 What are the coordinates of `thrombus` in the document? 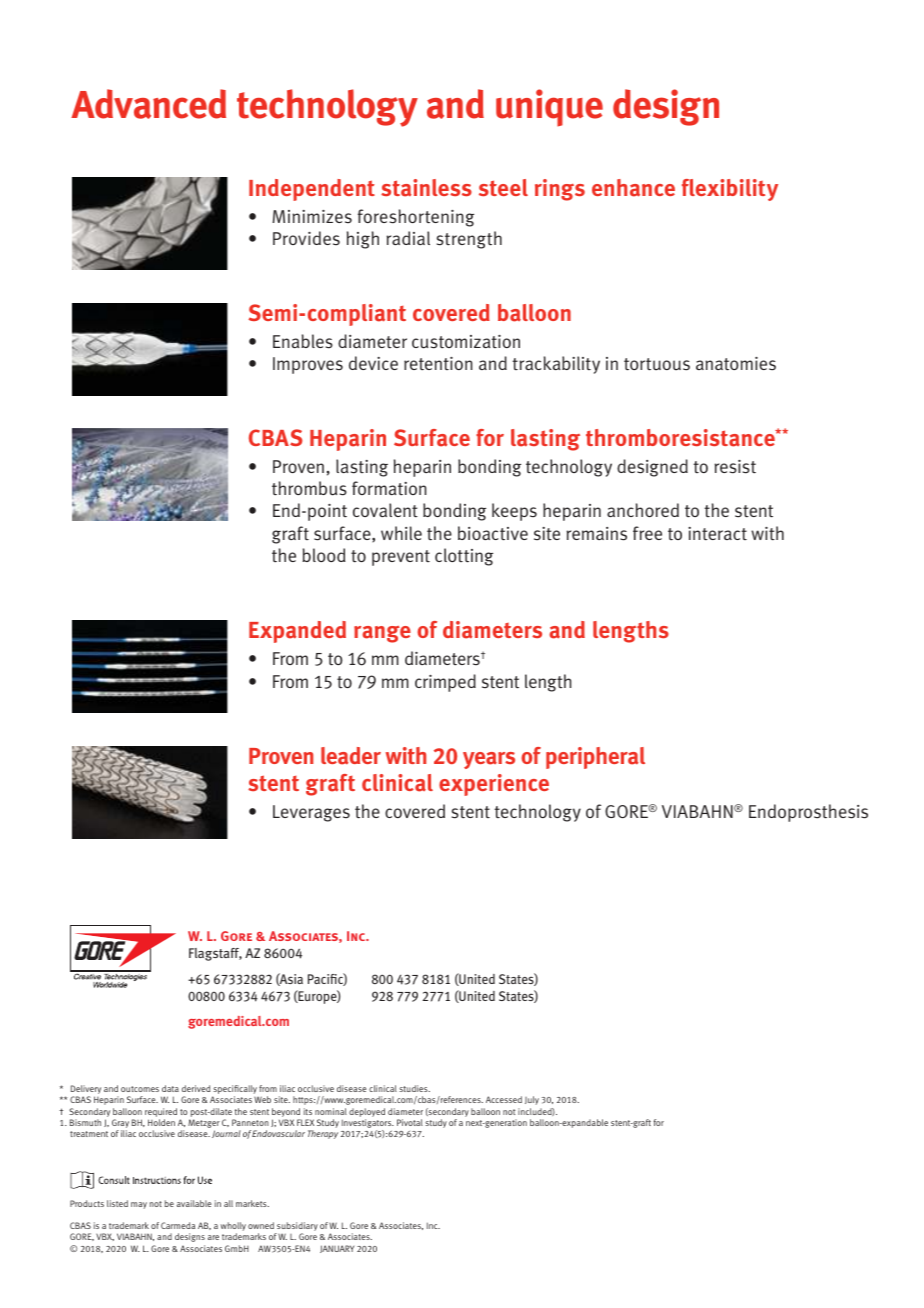 It's located at (309, 488).
